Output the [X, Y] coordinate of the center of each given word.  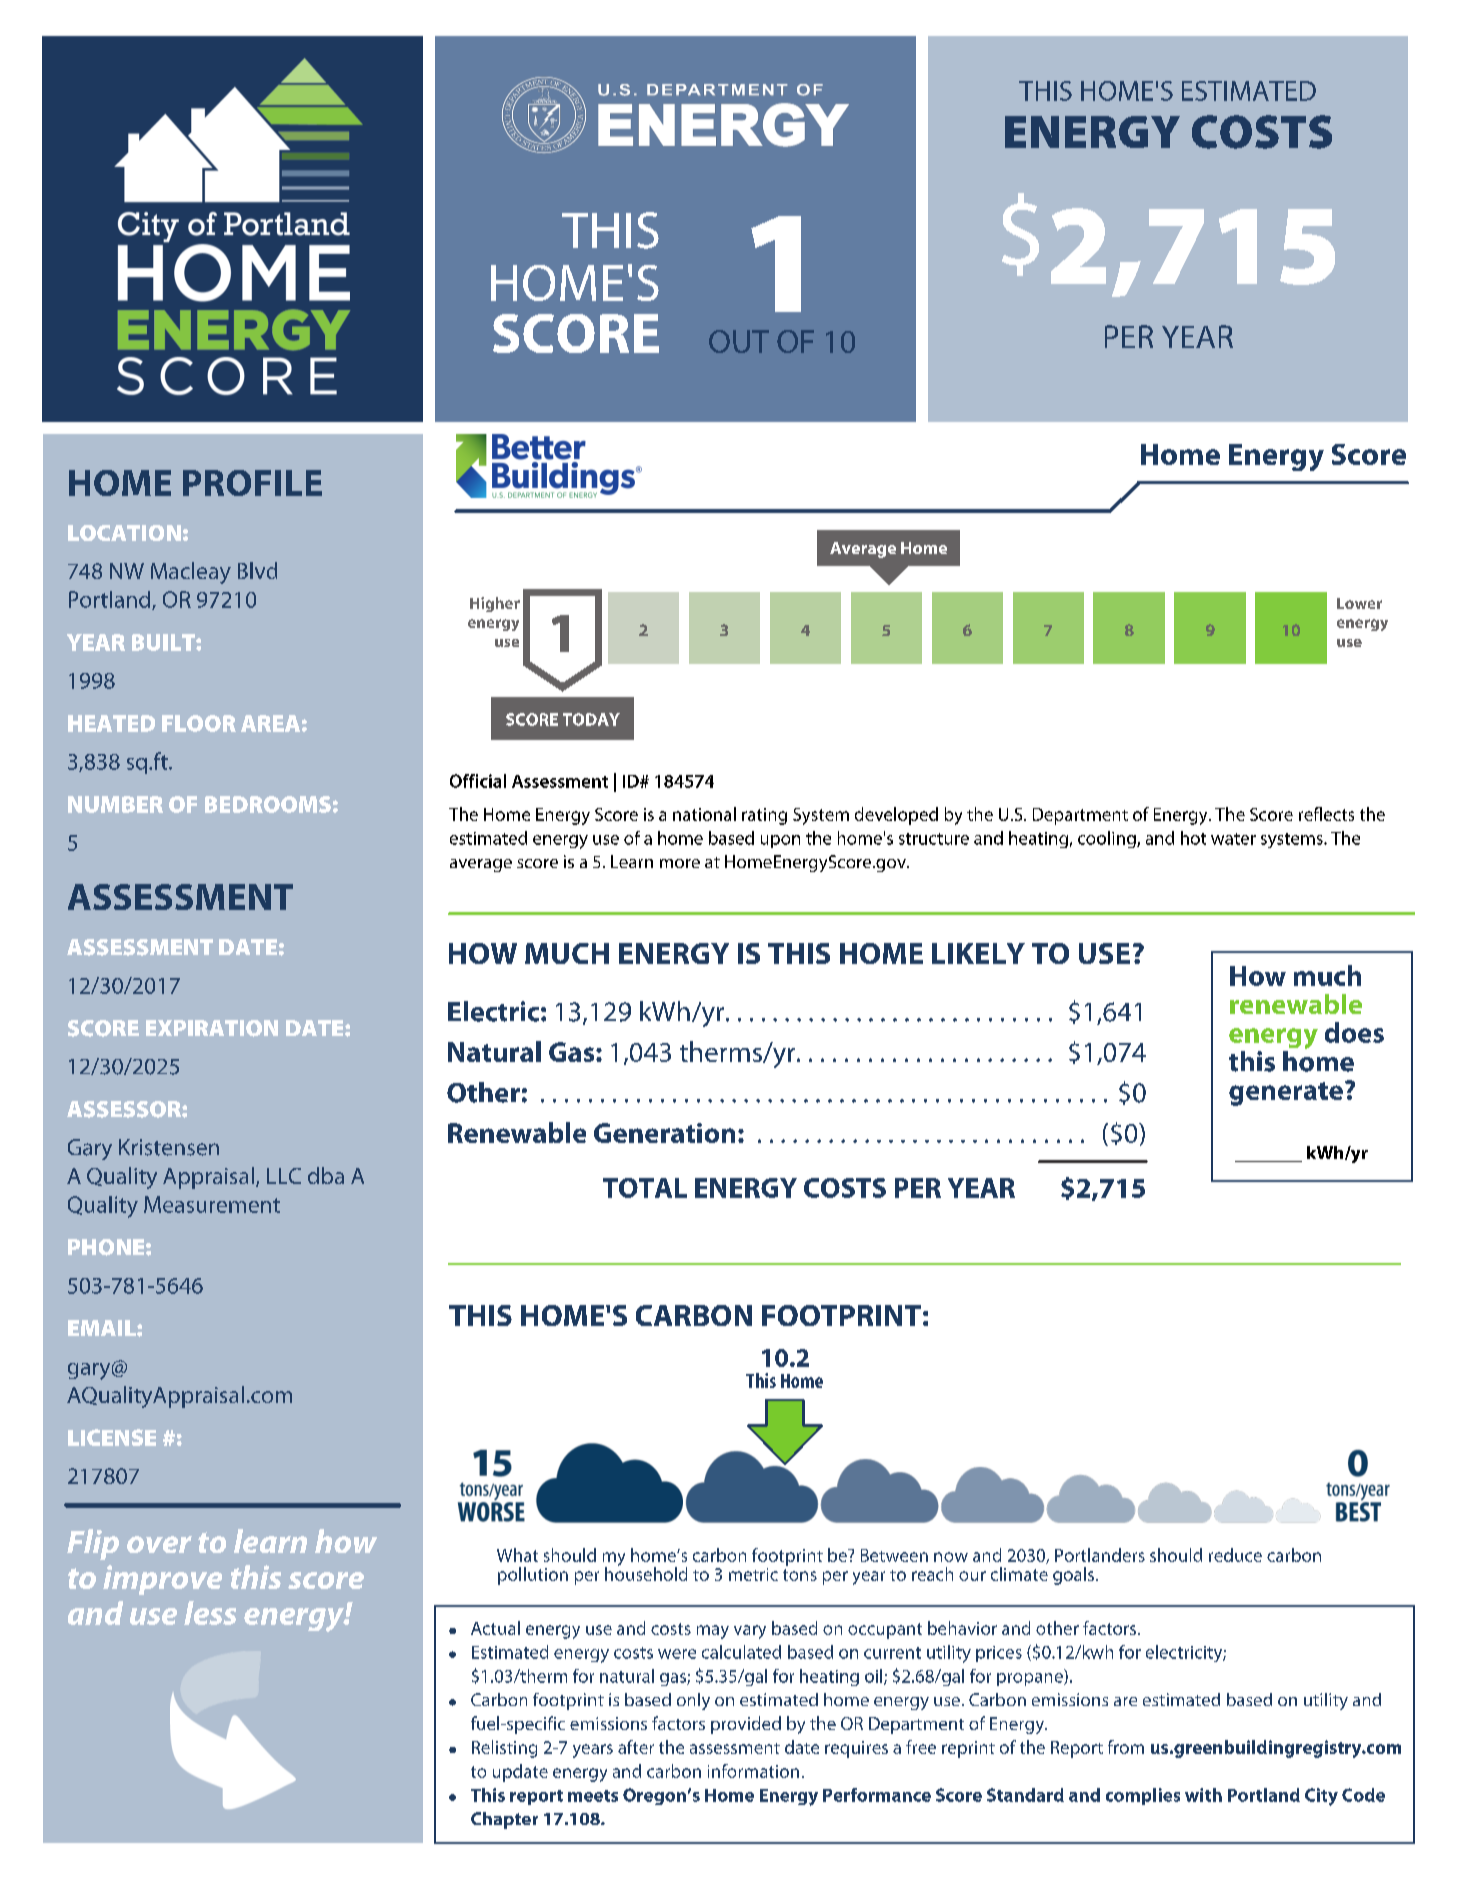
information [753, 1771]
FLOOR [199, 723]
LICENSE [112, 1437]
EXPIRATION [212, 1028]
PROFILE [252, 483]
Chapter [504, 1820]
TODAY [591, 719]
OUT [739, 341]
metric [753, 1574]
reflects [1326, 814]
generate [1286, 1094]
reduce [1235, 1555]
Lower [1359, 603]
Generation [664, 1133]
